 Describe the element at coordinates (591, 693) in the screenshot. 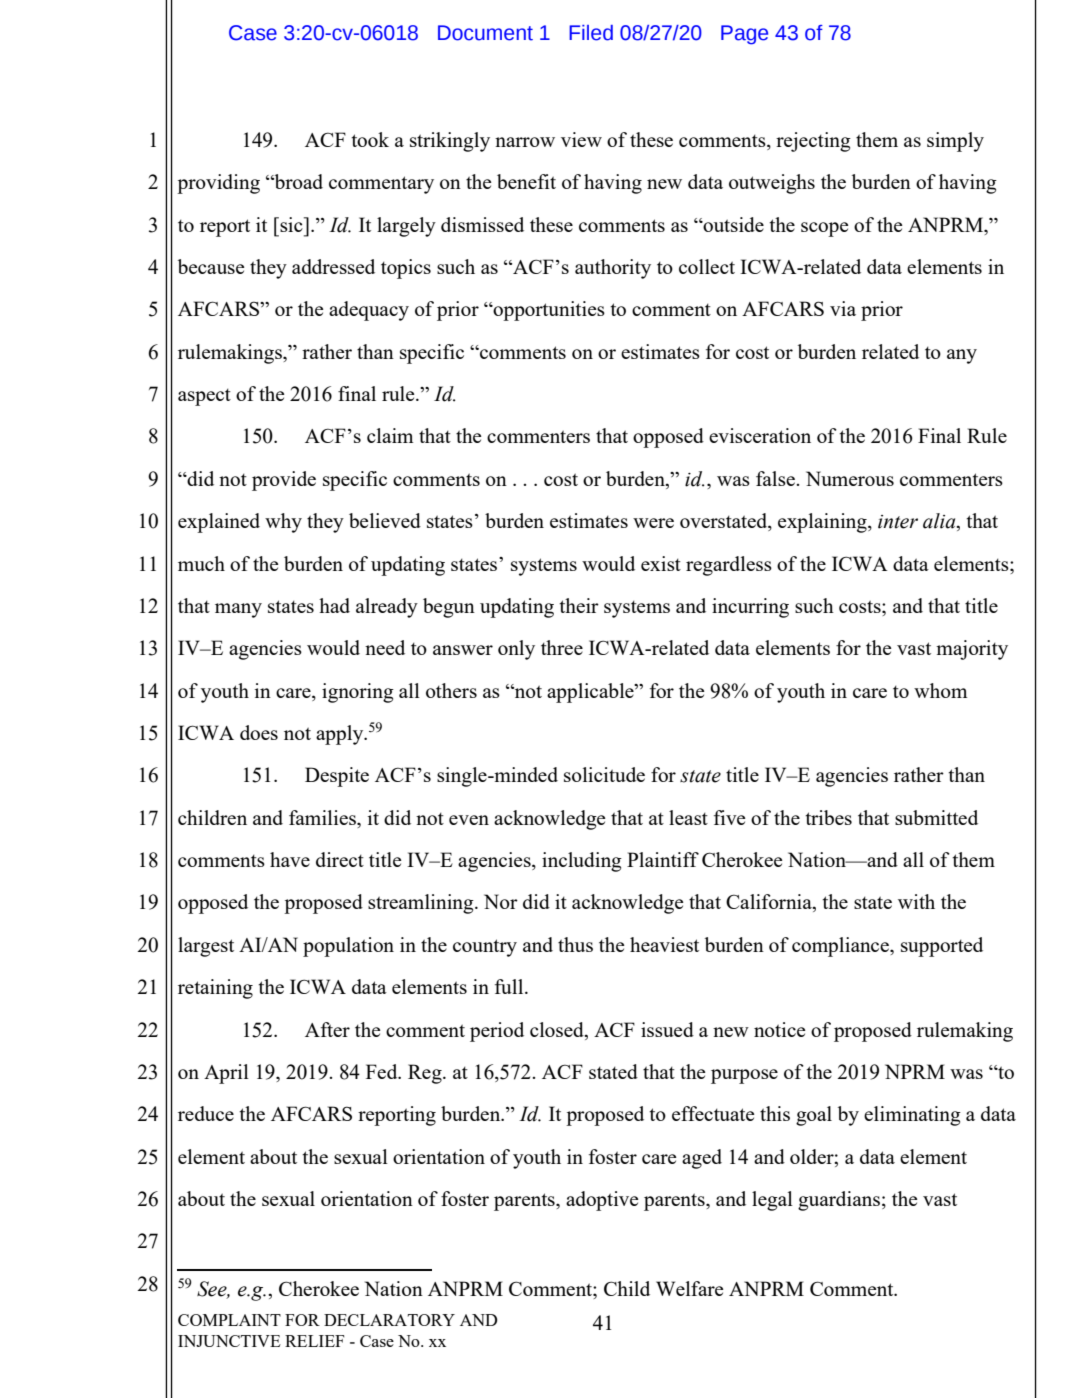

I see `applicable` at that location.
